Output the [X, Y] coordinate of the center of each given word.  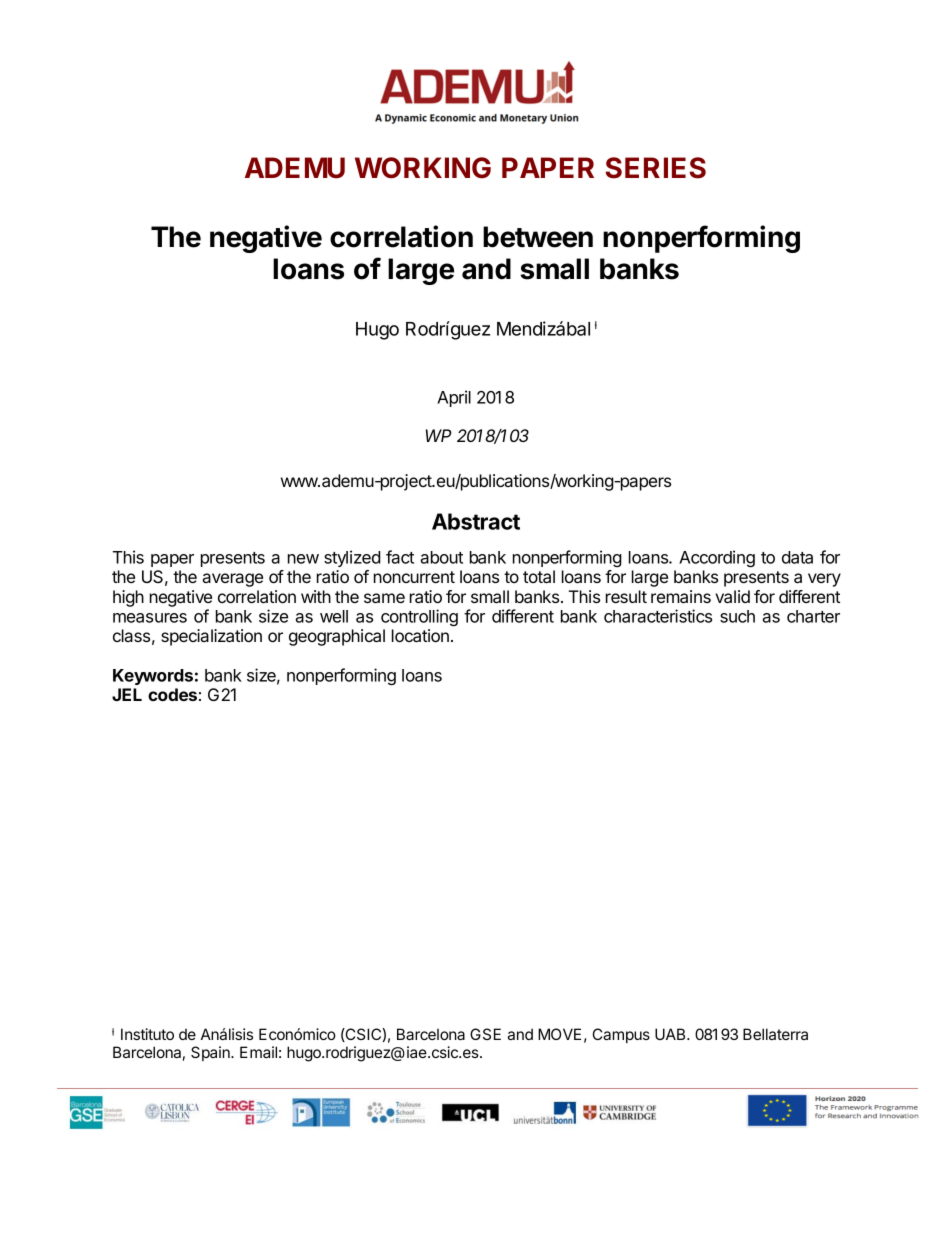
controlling [419, 617]
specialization [211, 637]
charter [813, 616]
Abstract [476, 521]
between [538, 237]
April [454, 398]
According [717, 558]
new [303, 559]
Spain [211, 1053]
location [420, 635]
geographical [337, 637]
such [737, 616]
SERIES [655, 168]
